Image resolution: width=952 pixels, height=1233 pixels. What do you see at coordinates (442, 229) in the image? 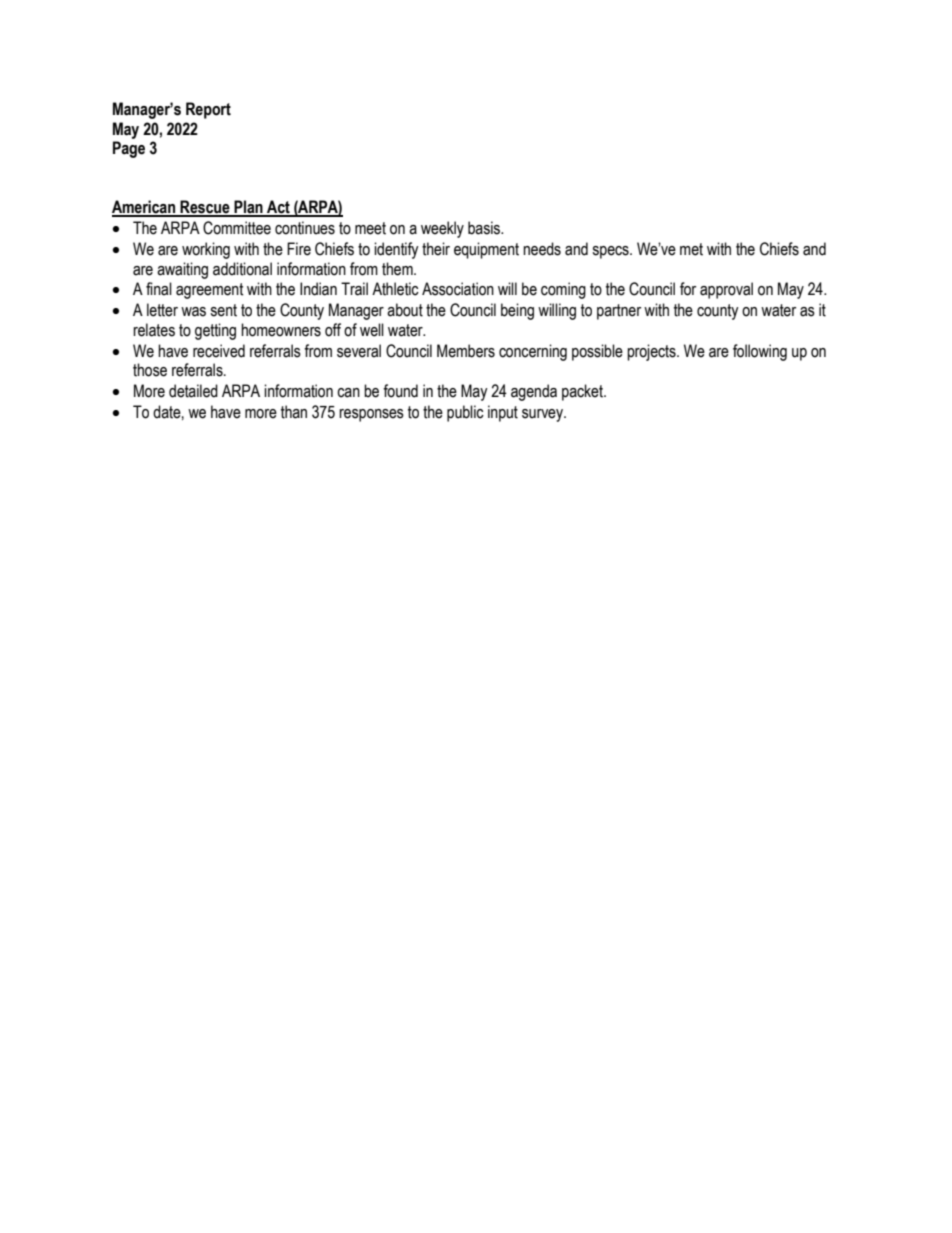
I see `weekly` at bounding box center [442, 229].
